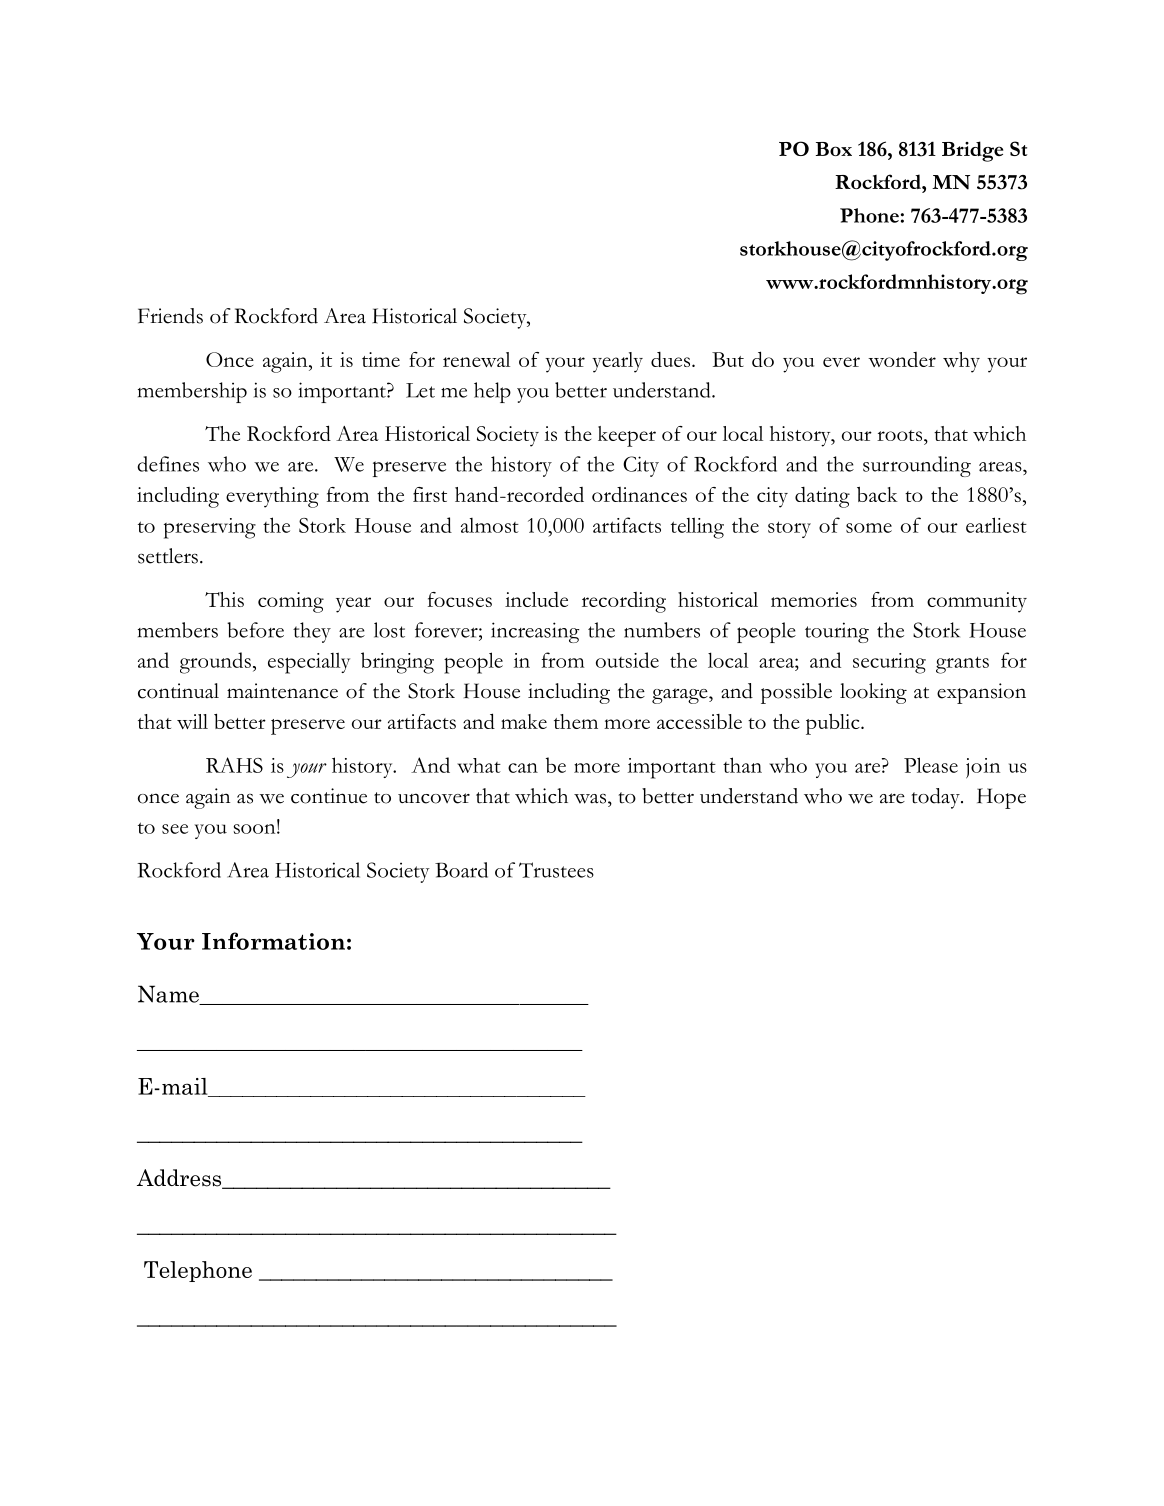 The width and height of the screenshot is (1164, 1506). Describe the element at coordinates (535, 632) in the screenshot. I see `increasing` at that location.
